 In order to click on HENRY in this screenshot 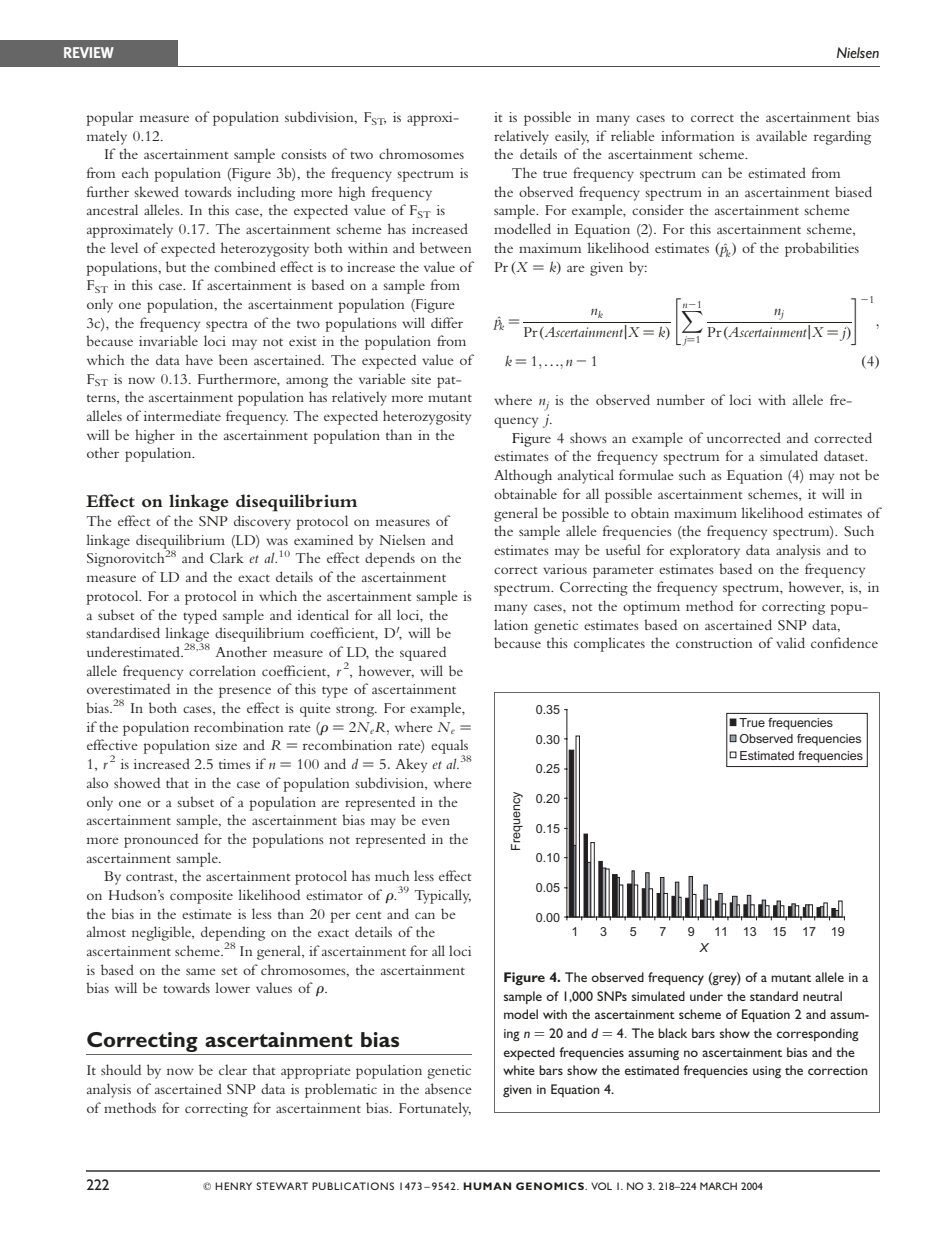, I will do `click(233, 1186)`.
